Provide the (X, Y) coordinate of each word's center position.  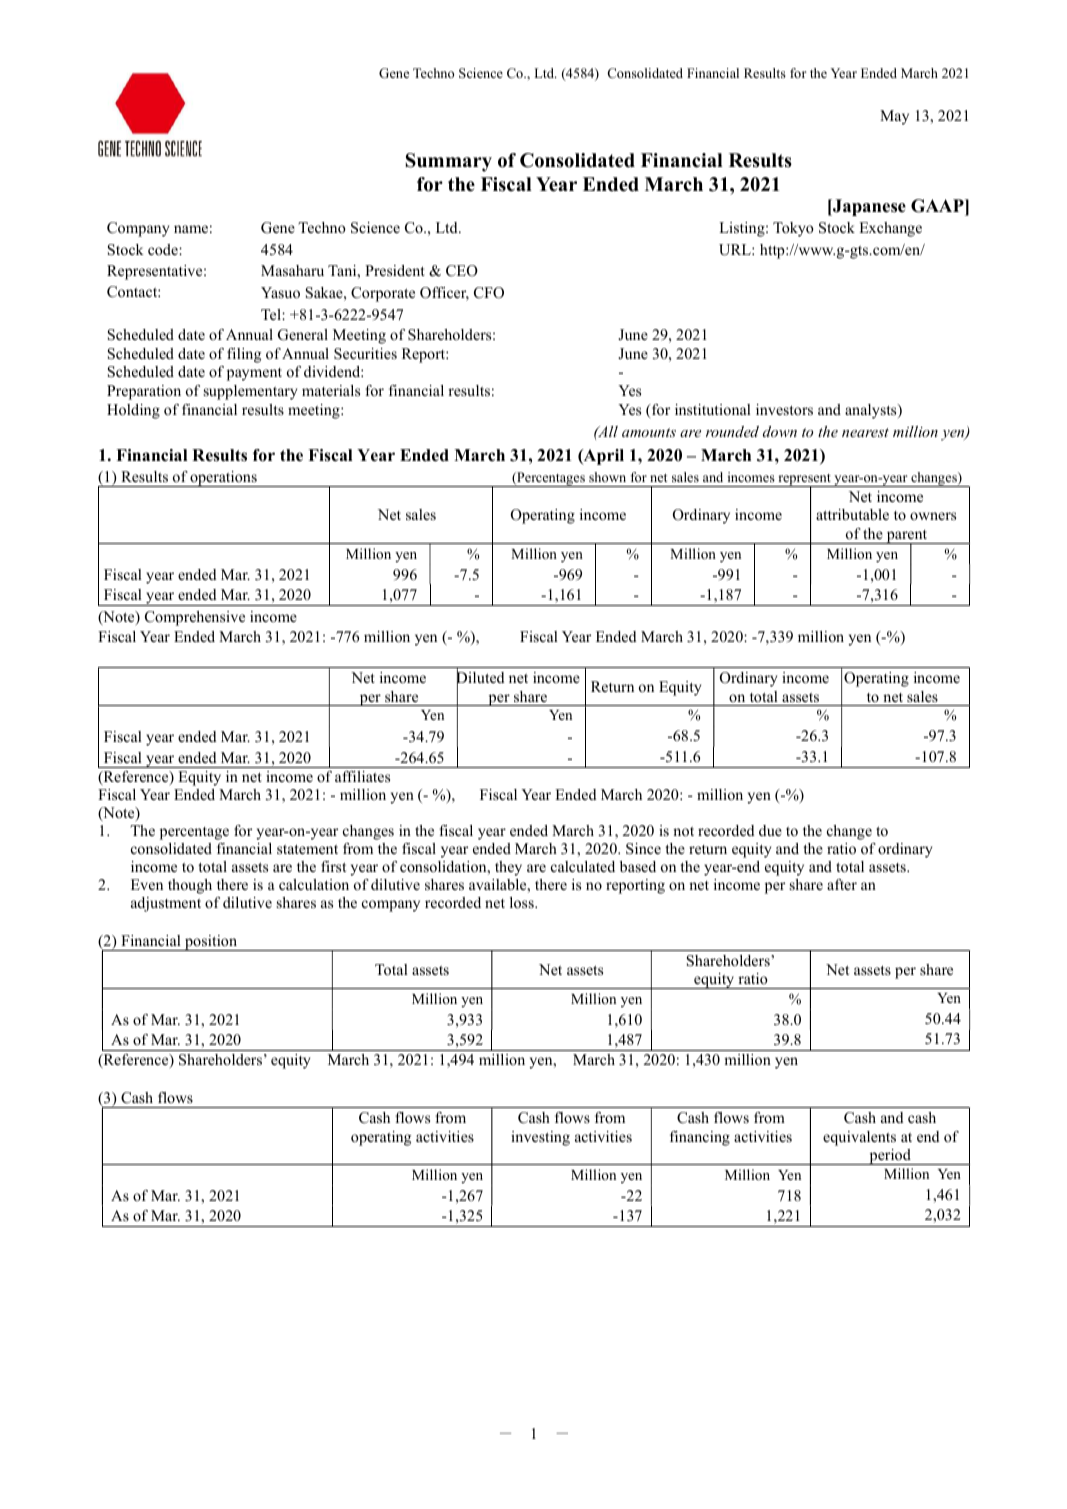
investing (540, 1138)
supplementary (250, 392)
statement (307, 849)
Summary (449, 162)
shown (607, 477)
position (211, 943)
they (508, 868)
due (770, 830)
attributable (852, 514)
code (164, 249)
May (894, 117)
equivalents (859, 1138)
